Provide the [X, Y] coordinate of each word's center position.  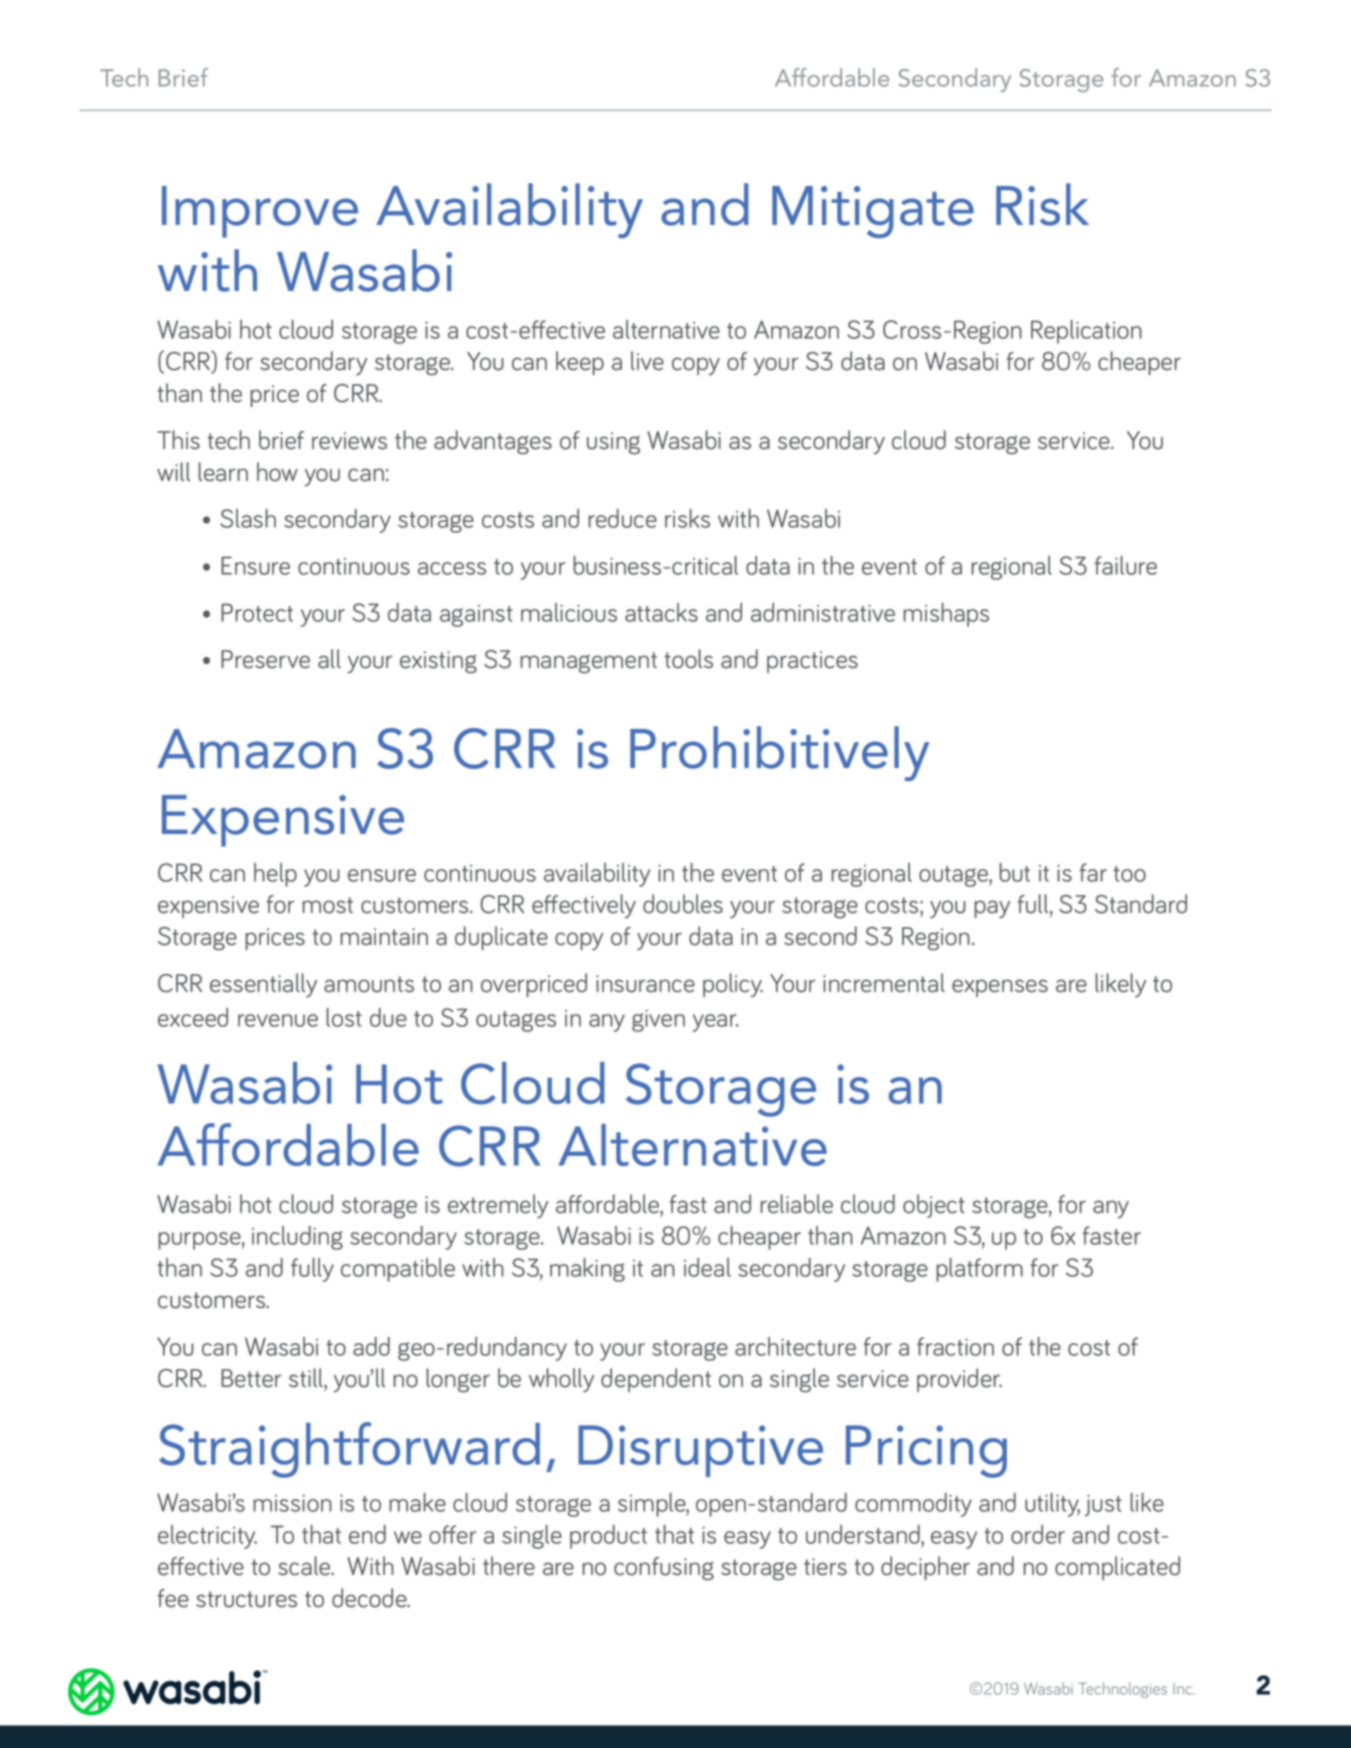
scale [305, 1566]
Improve [260, 212]
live [647, 361]
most [327, 905]
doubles [683, 904]
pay [992, 909]
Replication [1086, 332]
